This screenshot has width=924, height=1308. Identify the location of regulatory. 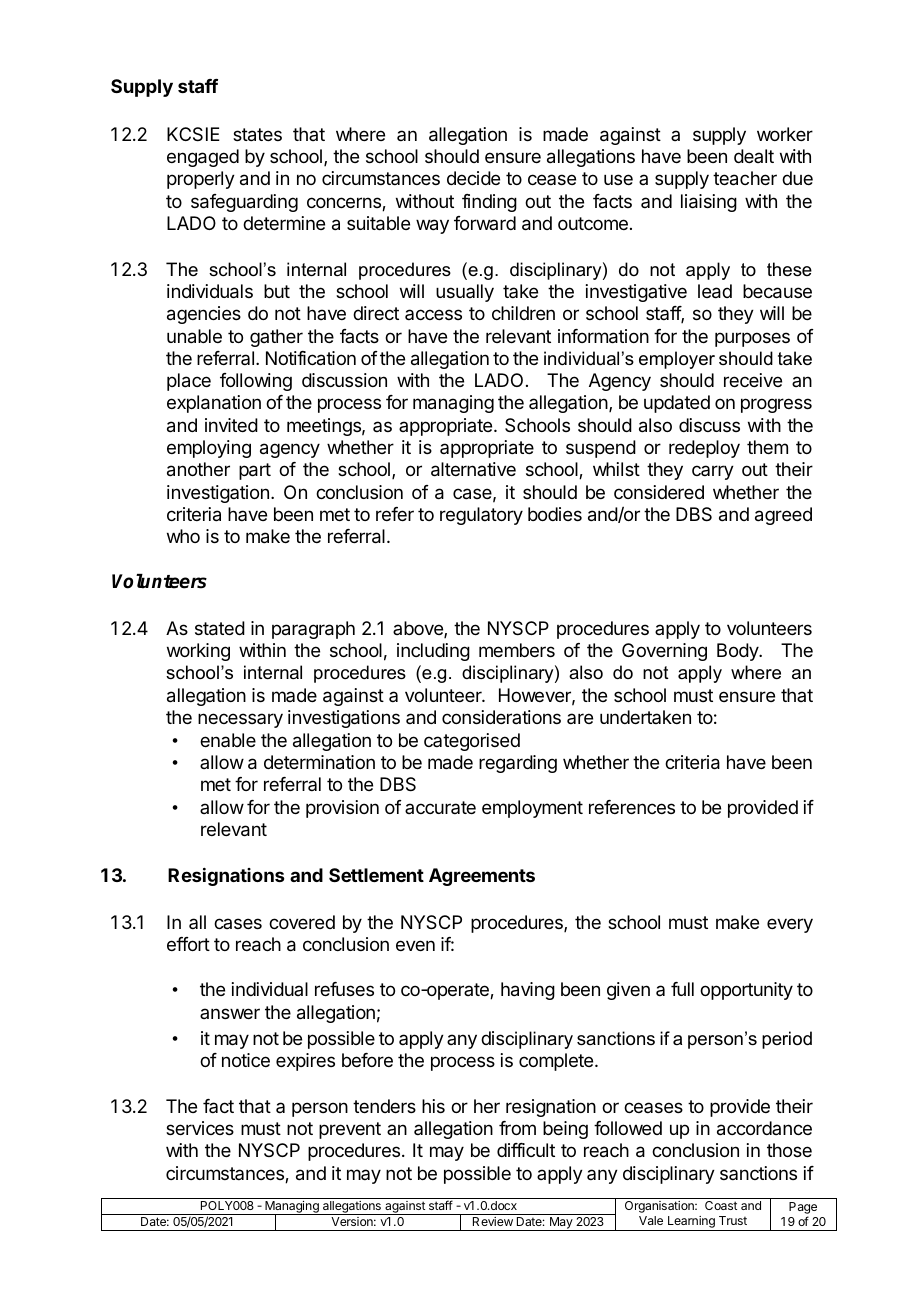
(481, 516).
